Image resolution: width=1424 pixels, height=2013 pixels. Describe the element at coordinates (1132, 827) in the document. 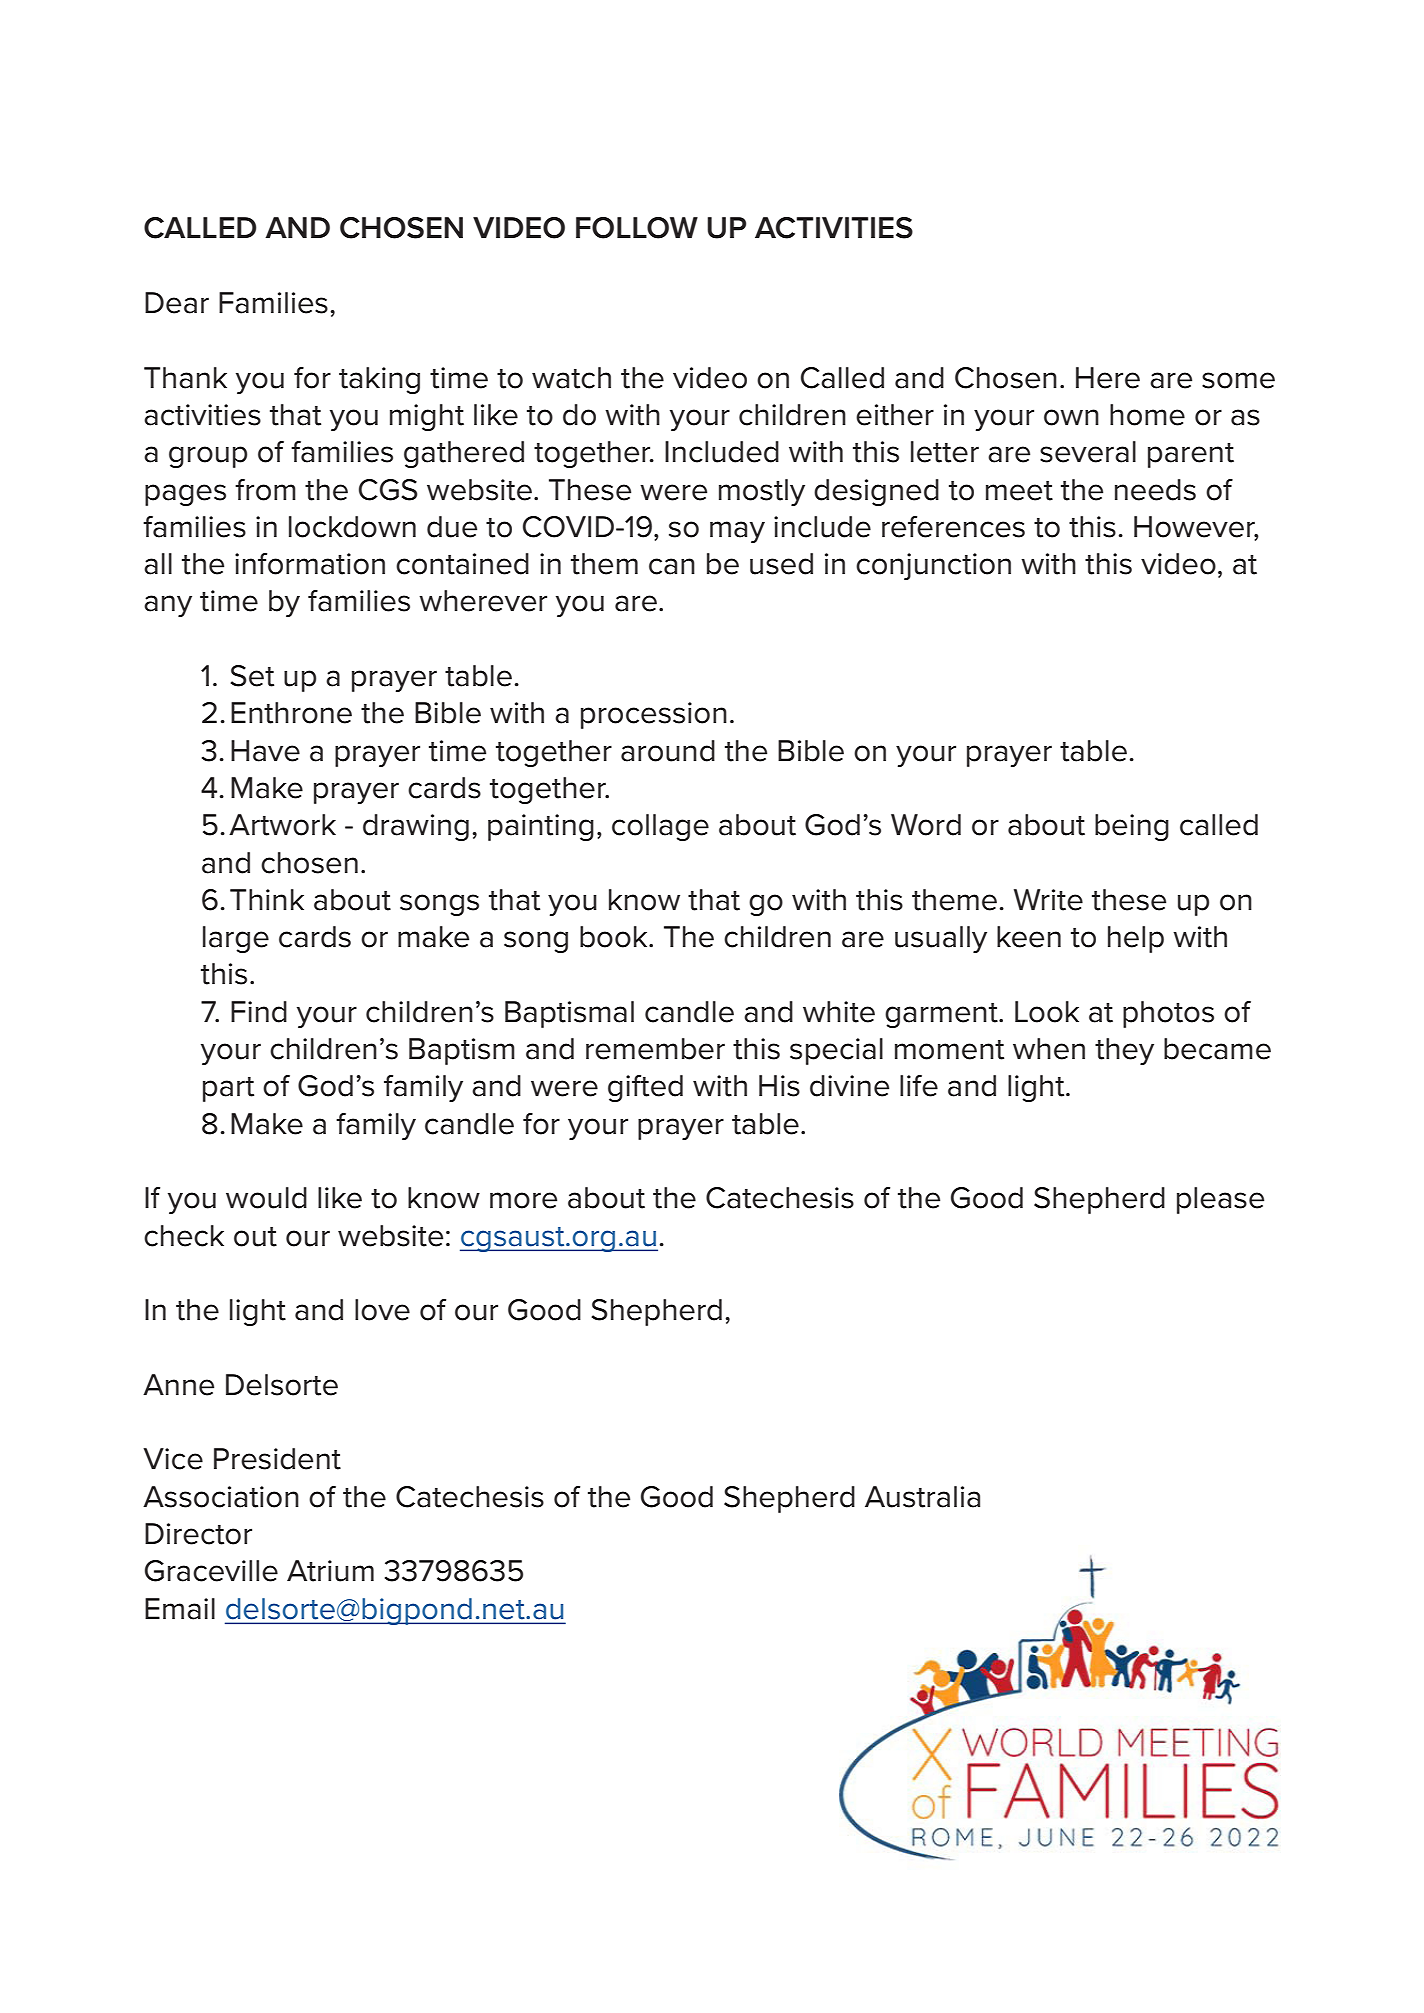

I see `being` at that location.
